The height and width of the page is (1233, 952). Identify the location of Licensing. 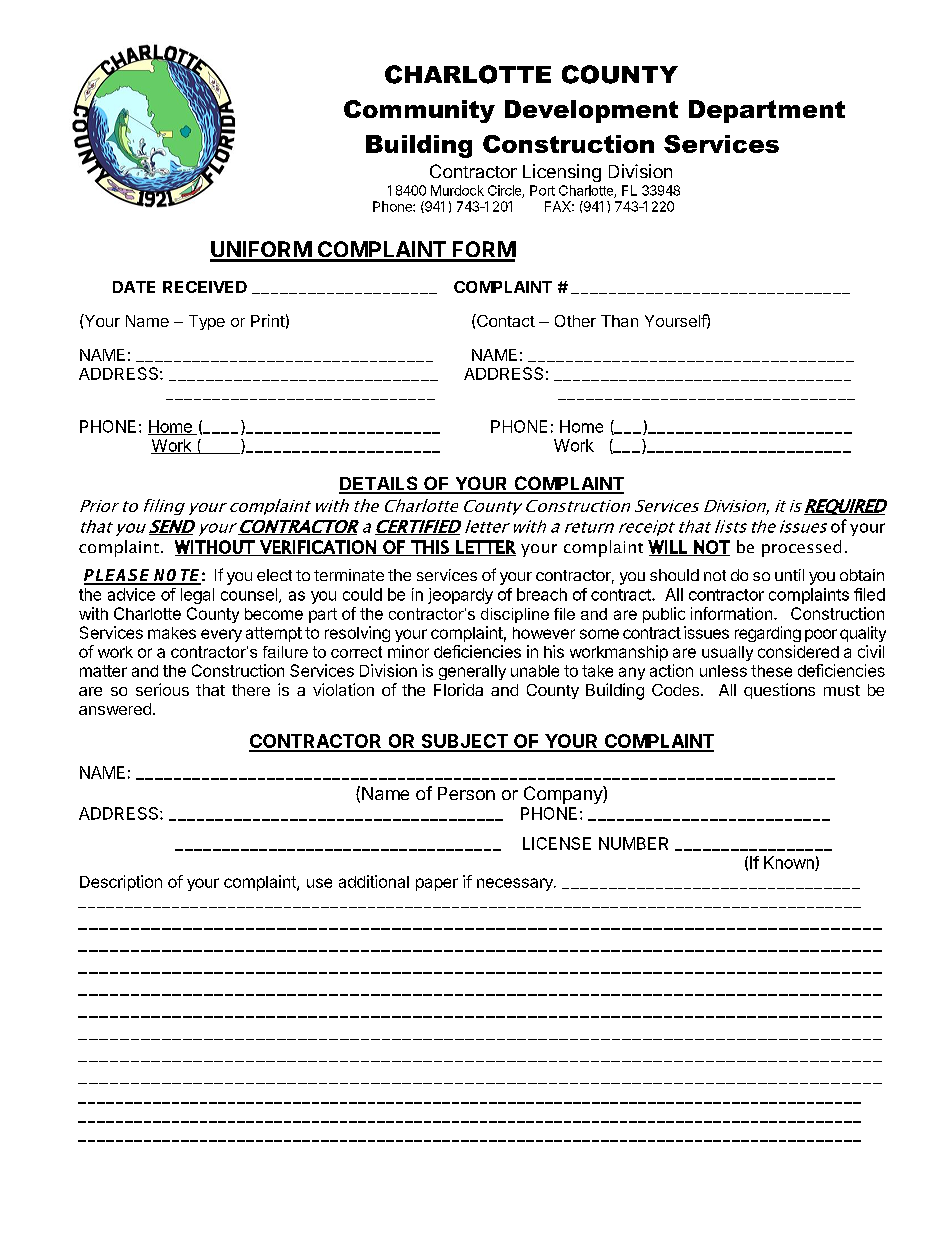
(562, 173).
